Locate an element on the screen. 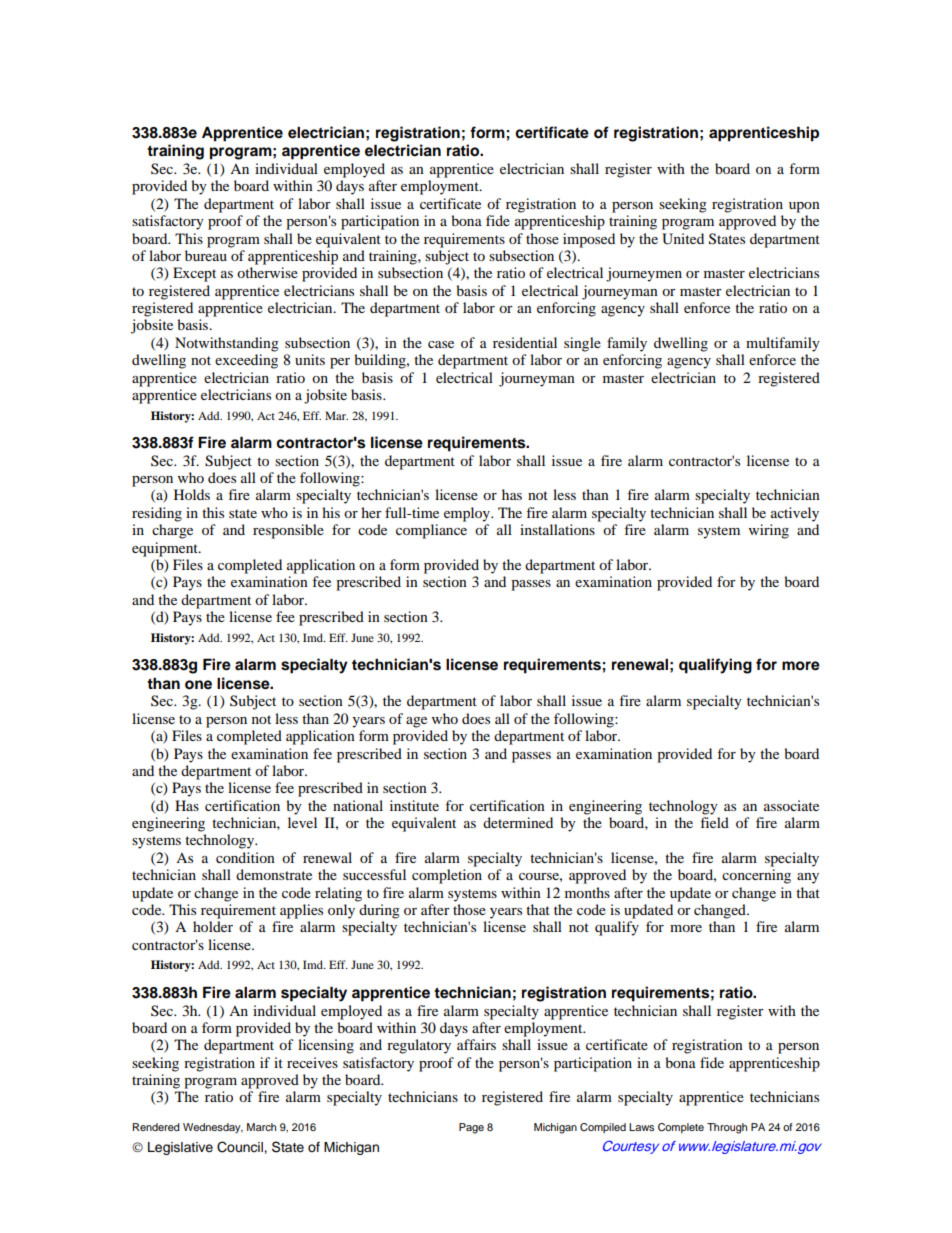  United is located at coordinates (683, 239).
